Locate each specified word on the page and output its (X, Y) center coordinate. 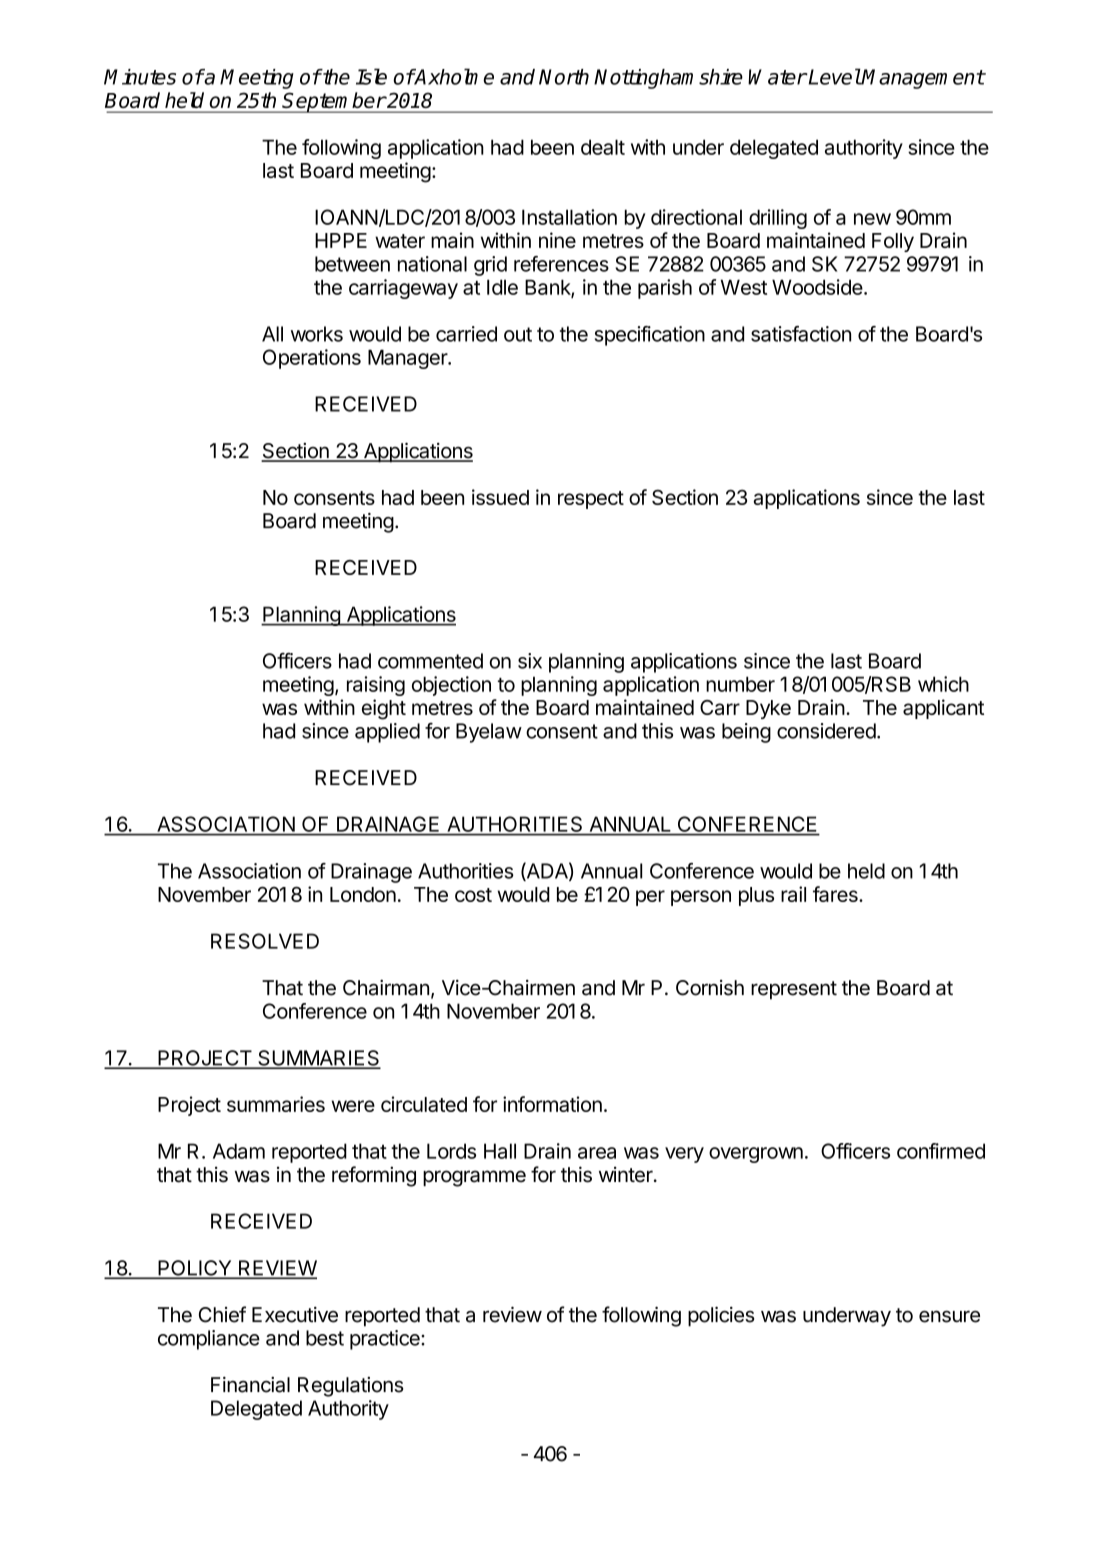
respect (591, 500)
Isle (371, 76)
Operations (312, 359)
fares (836, 894)
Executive (295, 1315)
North (564, 77)
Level (834, 76)
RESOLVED (265, 941)
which (943, 684)
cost (473, 895)
